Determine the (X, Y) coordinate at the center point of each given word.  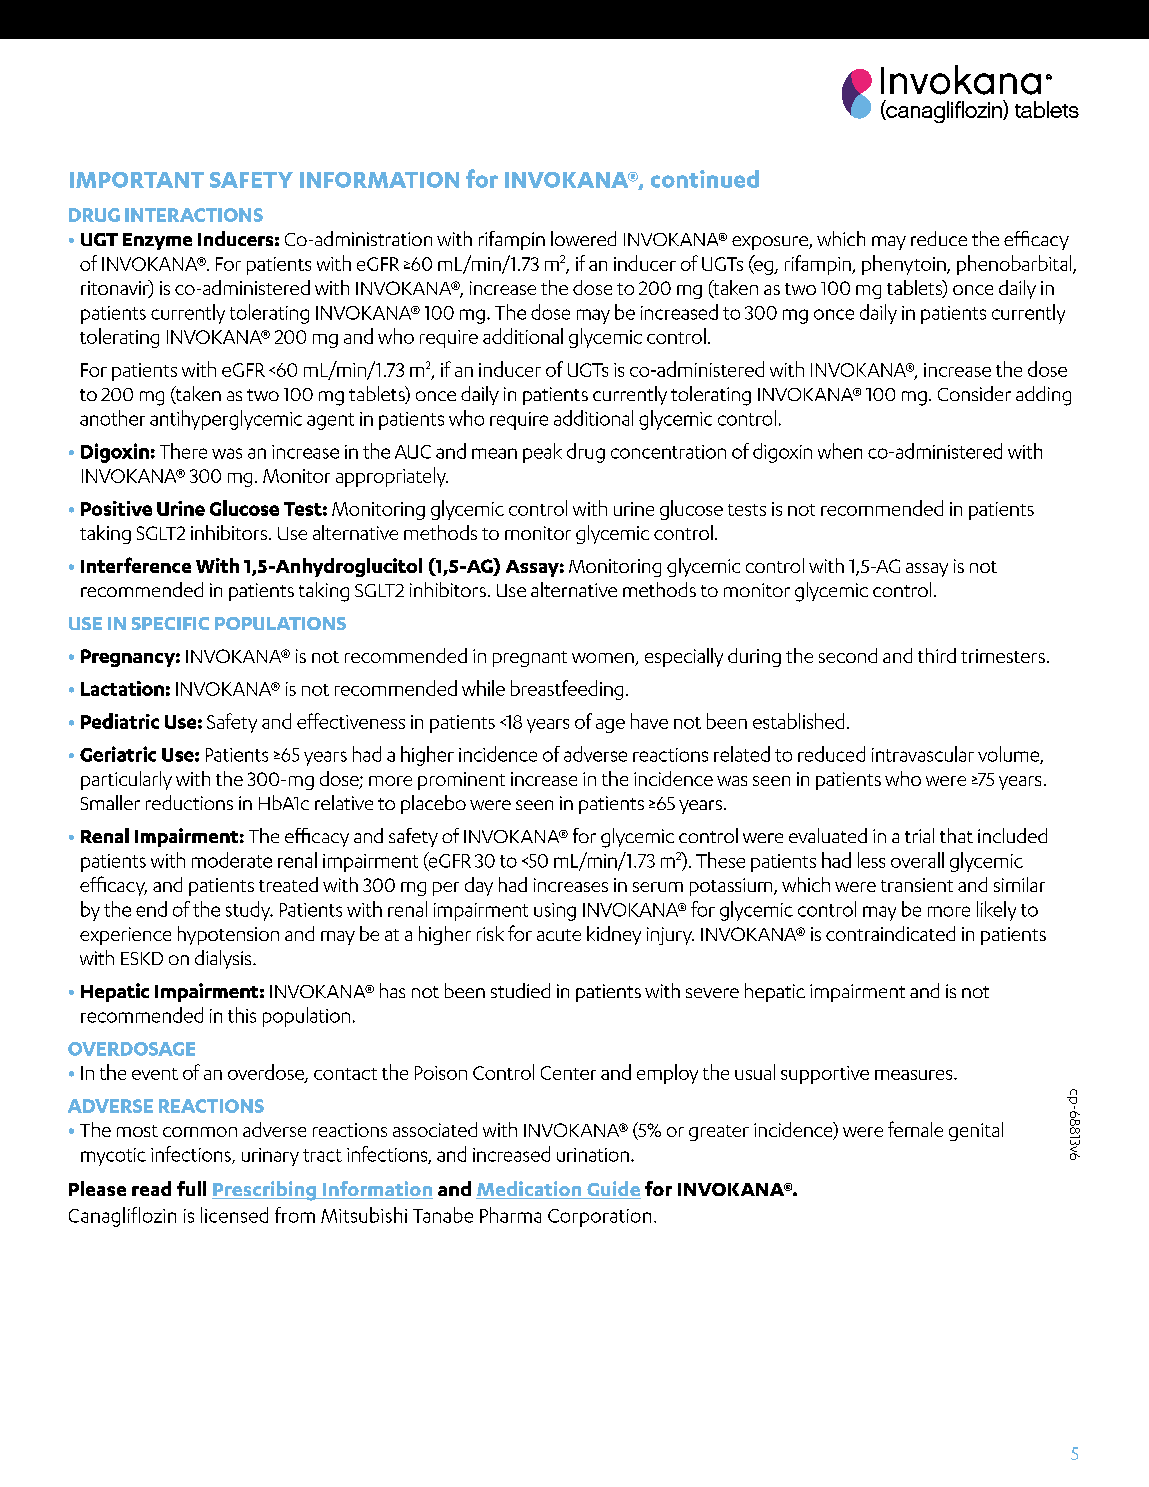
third (937, 655)
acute (559, 935)
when (840, 451)
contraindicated (890, 933)
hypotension (228, 935)
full (191, 1188)
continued (705, 179)
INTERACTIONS (194, 215)
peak (542, 453)
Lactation (122, 688)
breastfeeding (567, 690)
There (183, 451)
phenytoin (905, 265)
